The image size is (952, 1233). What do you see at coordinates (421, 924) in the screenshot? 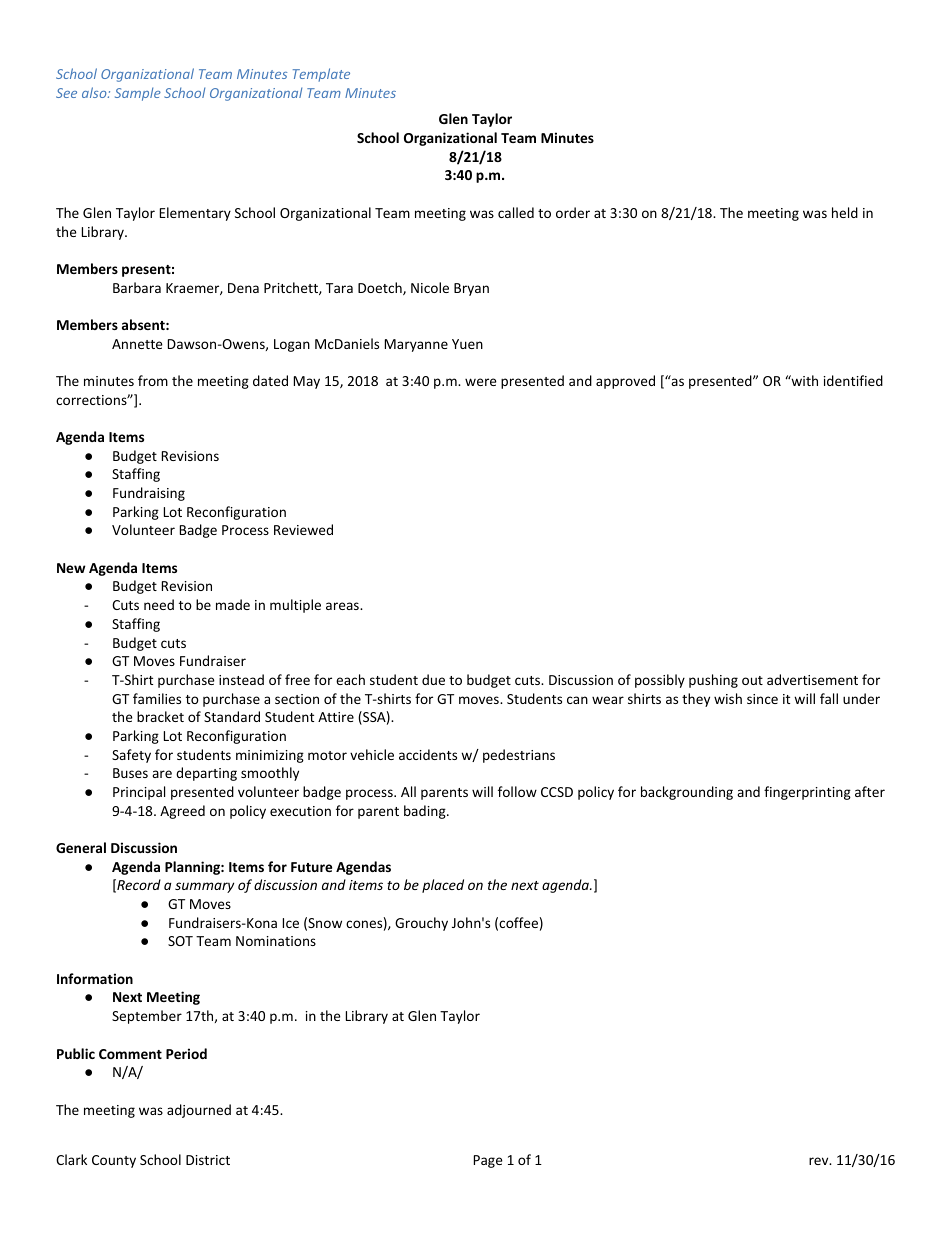
I see `Grouchy` at bounding box center [421, 924].
